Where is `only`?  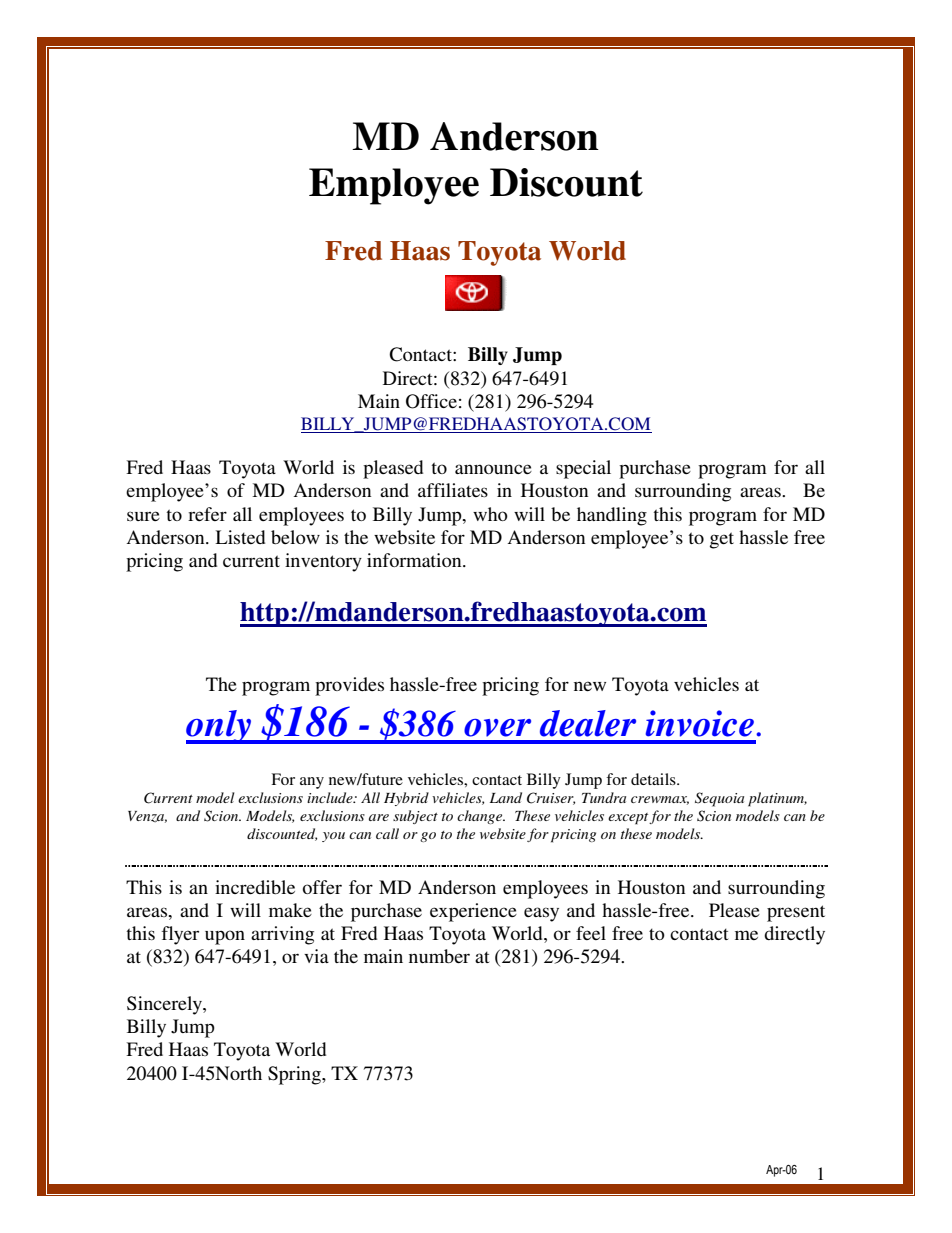 only is located at coordinates (220, 727).
